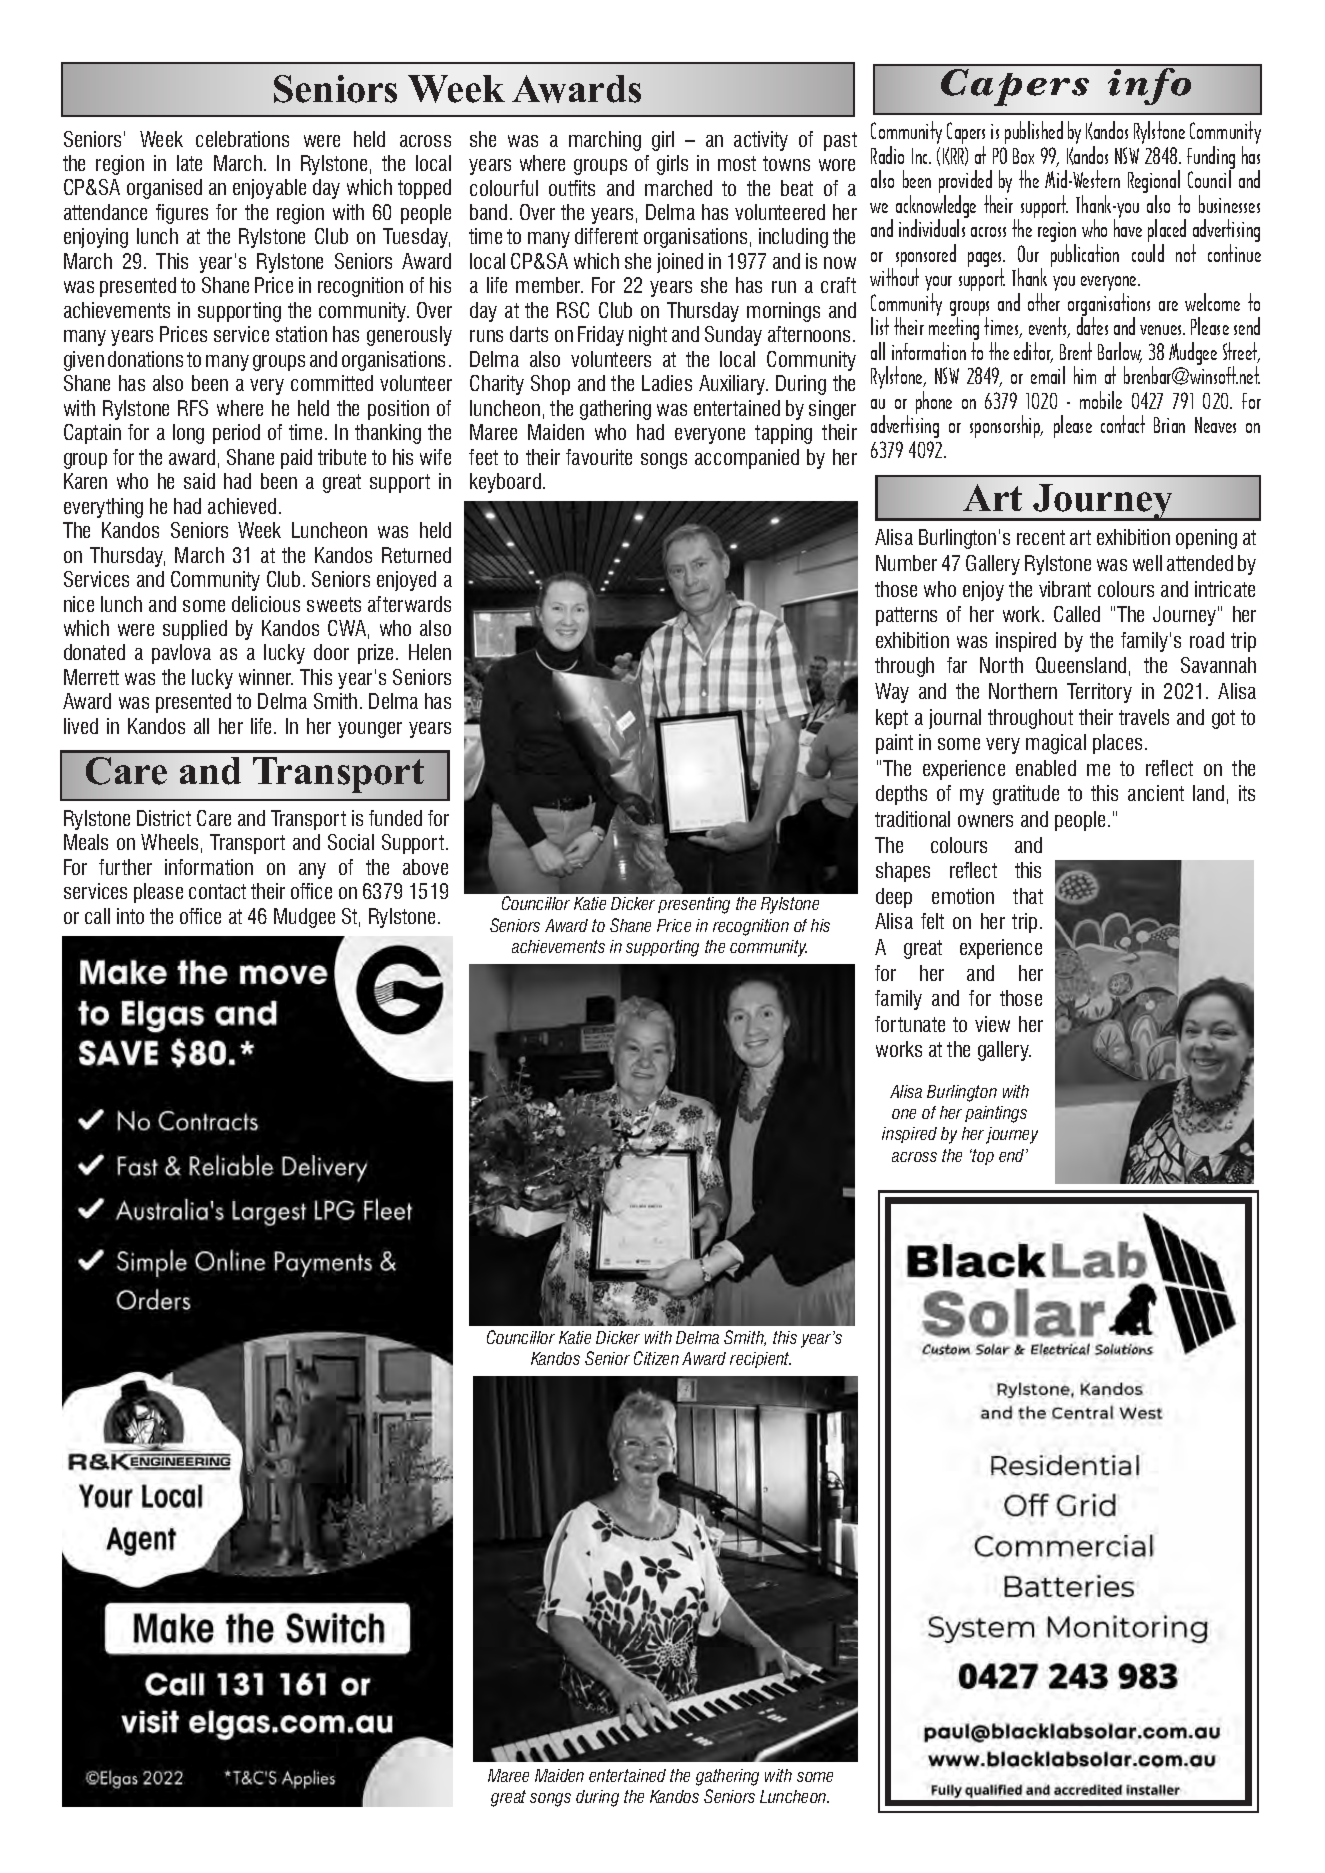 This screenshot has height=1873, width=1325. I want to click on vibrant, so click(1065, 589).
